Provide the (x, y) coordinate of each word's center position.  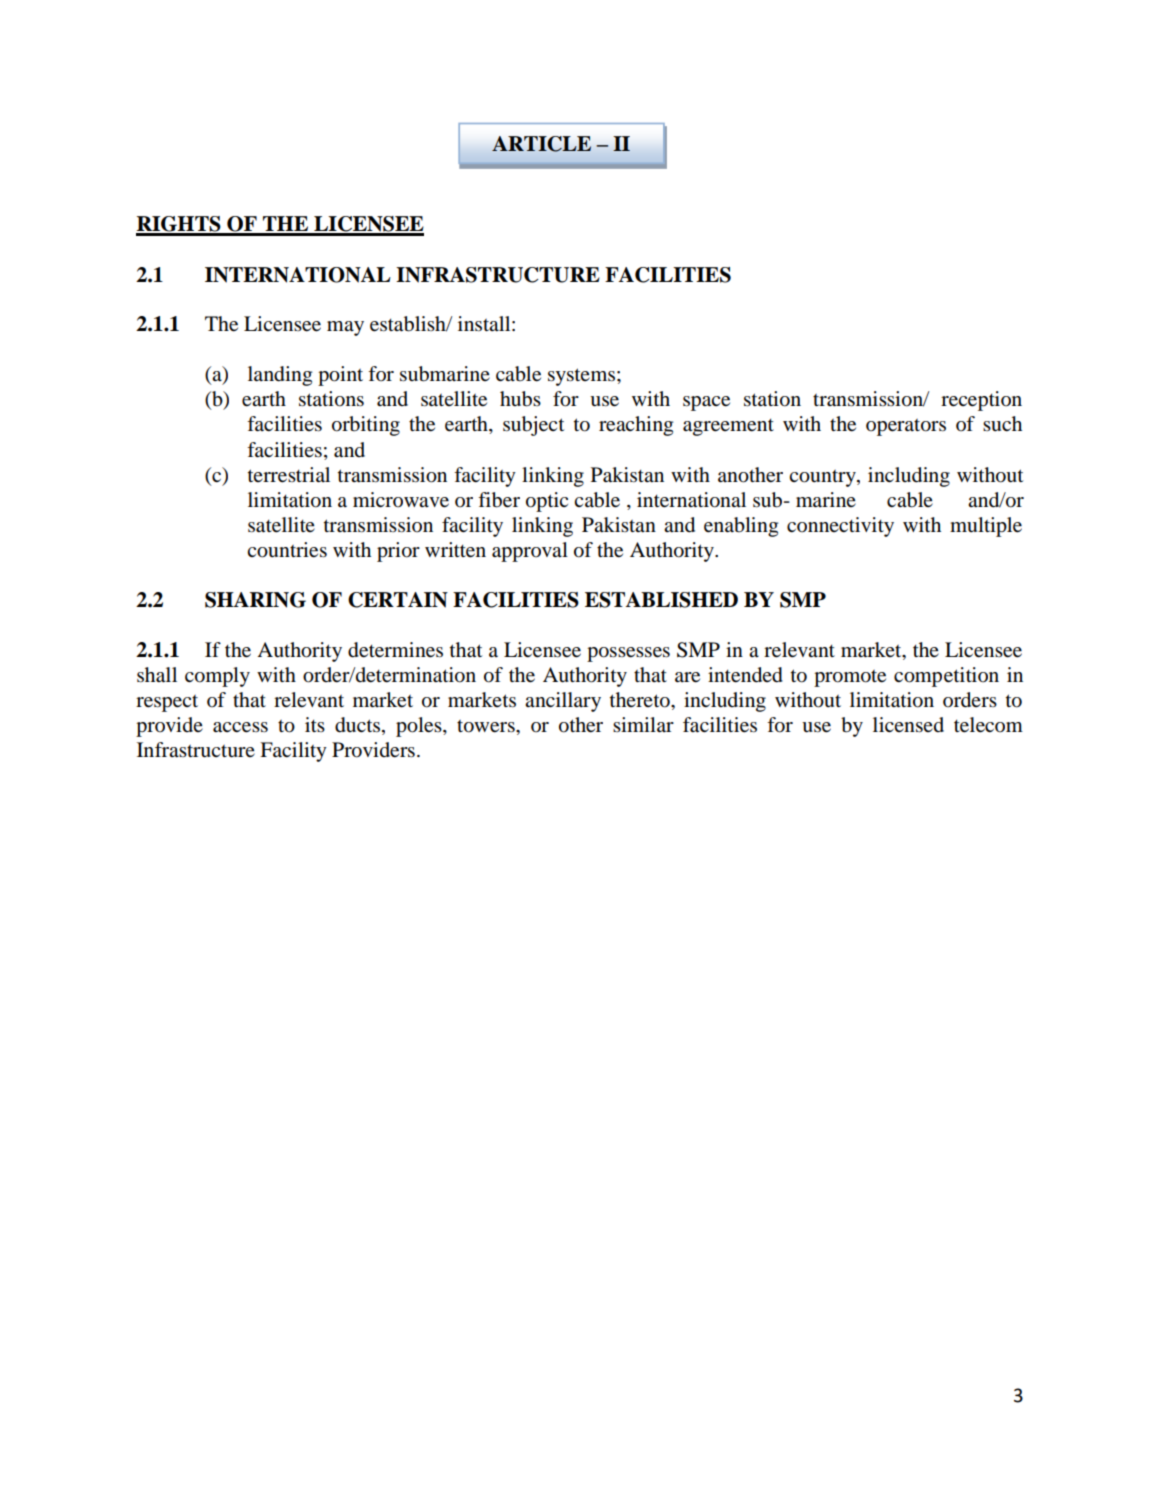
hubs (520, 399)
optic (547, 502)
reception (981, 401)
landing (280, 376)
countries (287, 550)
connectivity (840, 527)
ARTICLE (541, 144)
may (345, 328)
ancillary (563, 702)
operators (906, 427)
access (240, 727)
